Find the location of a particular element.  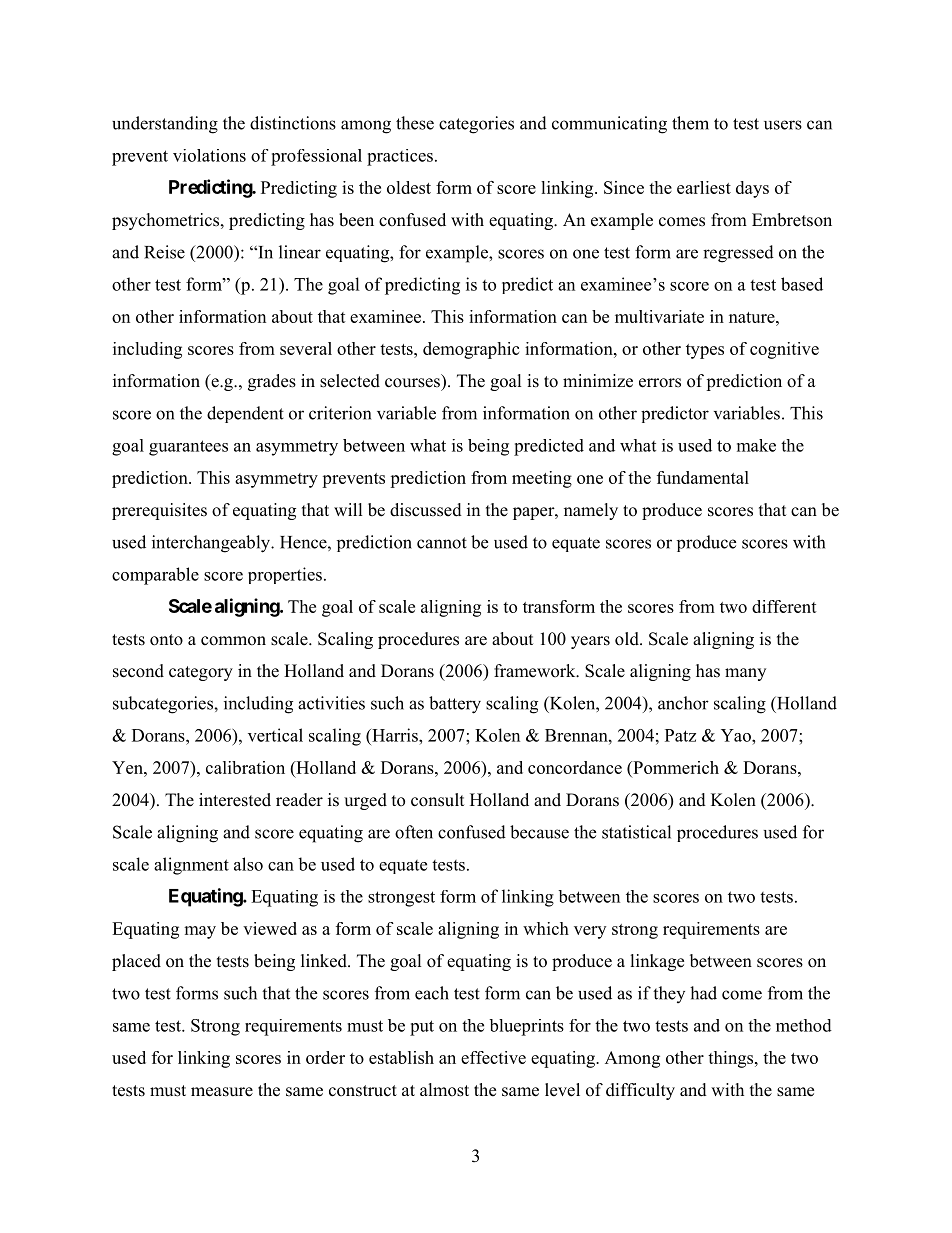

violations is located at coordinates (209, 155).
